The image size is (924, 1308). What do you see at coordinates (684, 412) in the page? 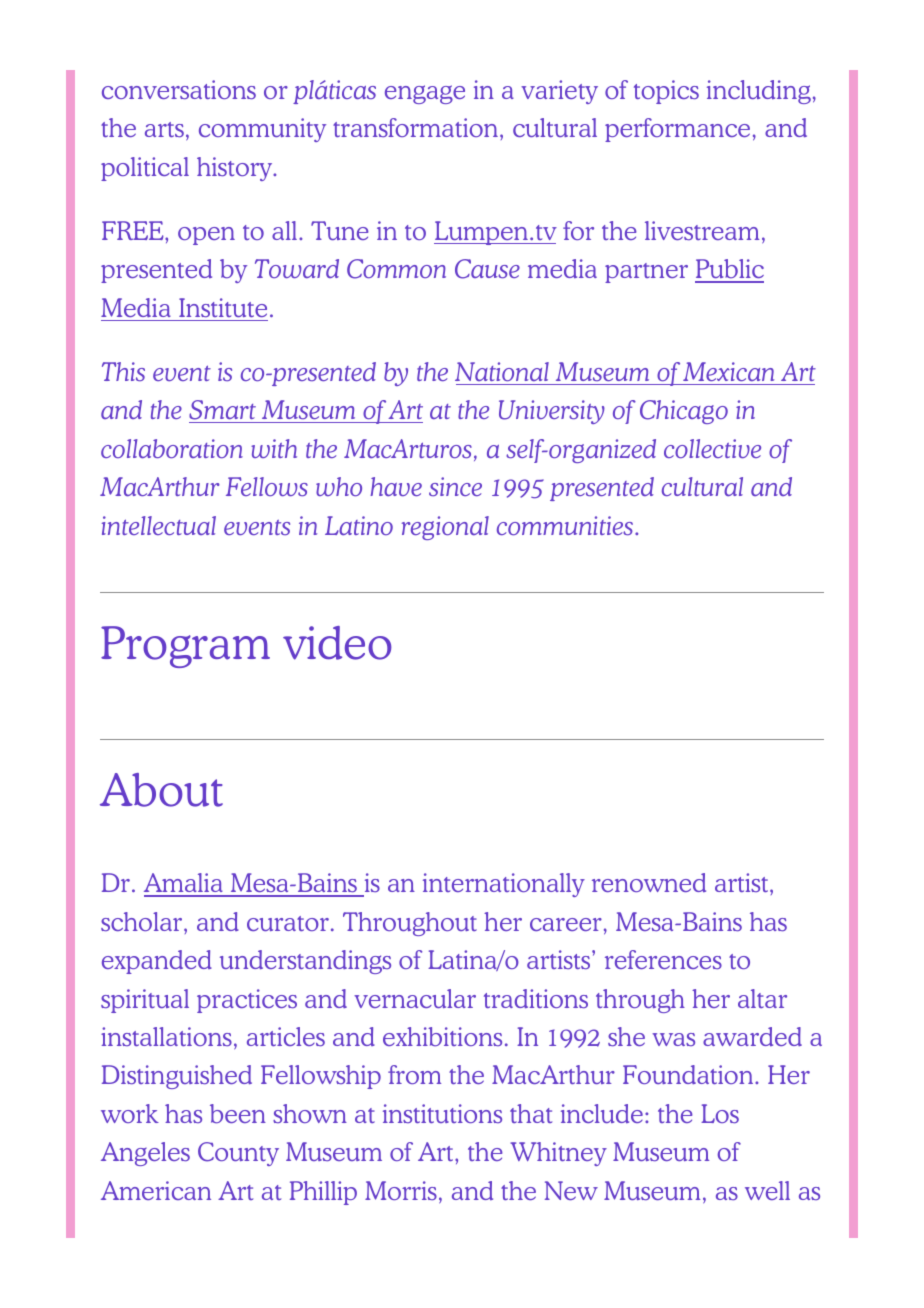
I see `Chicago` at bounding box center [684, 412].
